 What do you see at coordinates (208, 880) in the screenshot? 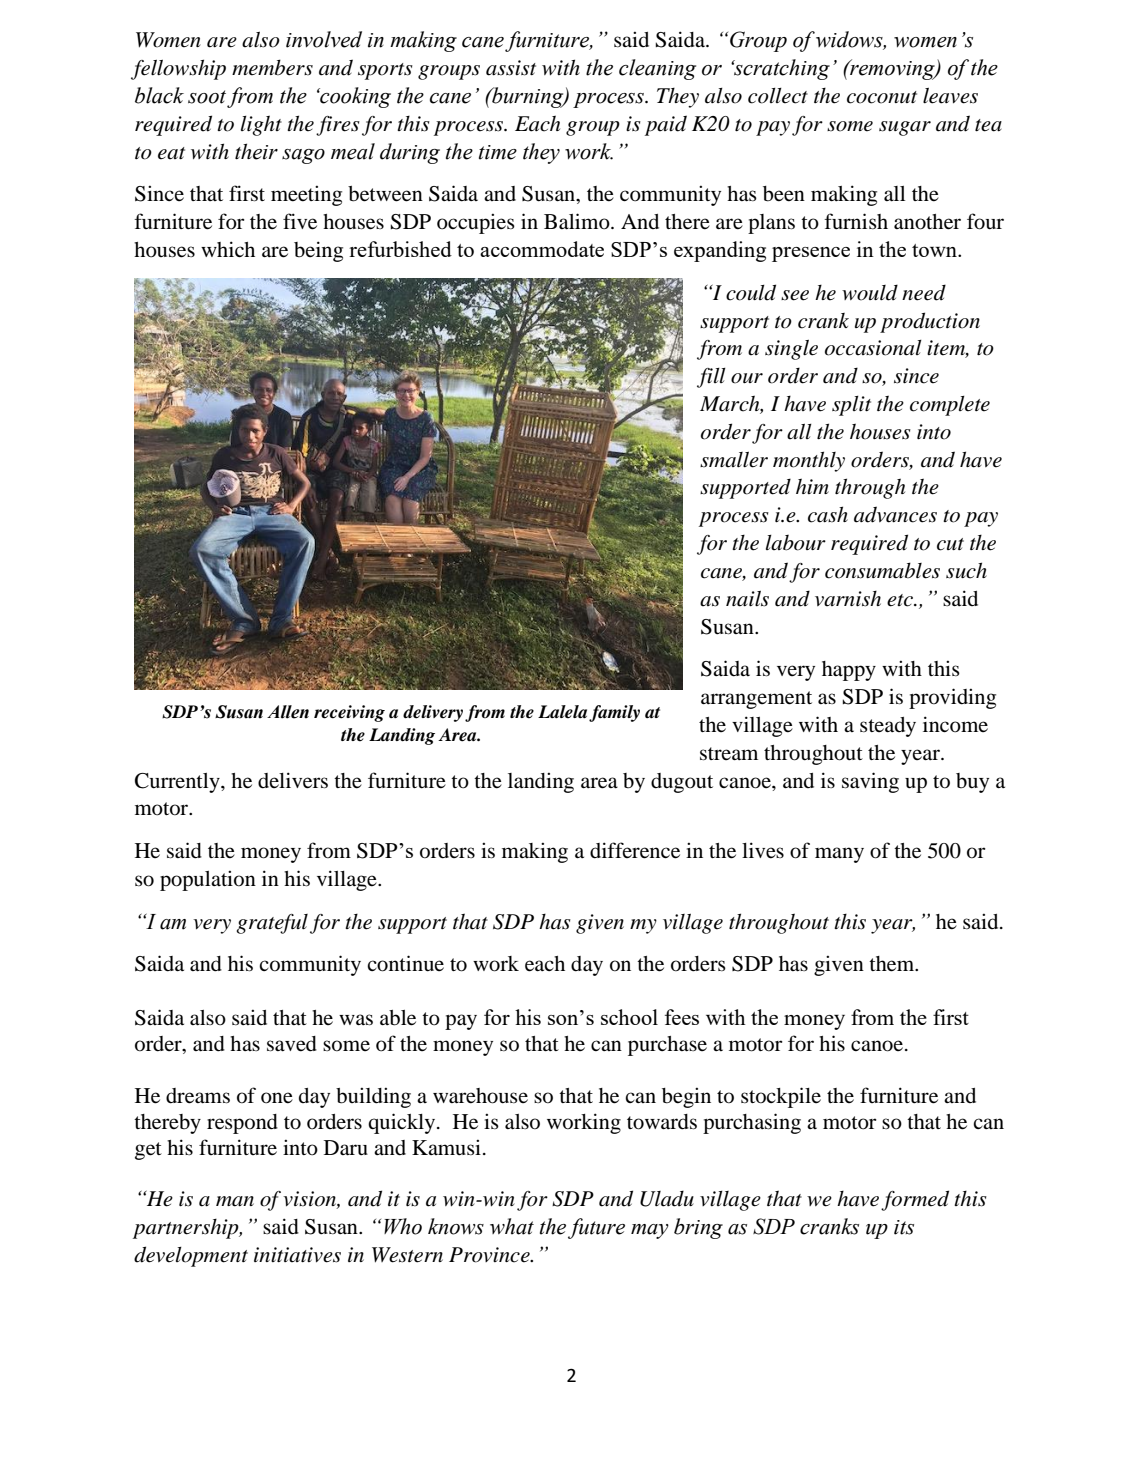
I see `population` at bounding box center [208, 880].
